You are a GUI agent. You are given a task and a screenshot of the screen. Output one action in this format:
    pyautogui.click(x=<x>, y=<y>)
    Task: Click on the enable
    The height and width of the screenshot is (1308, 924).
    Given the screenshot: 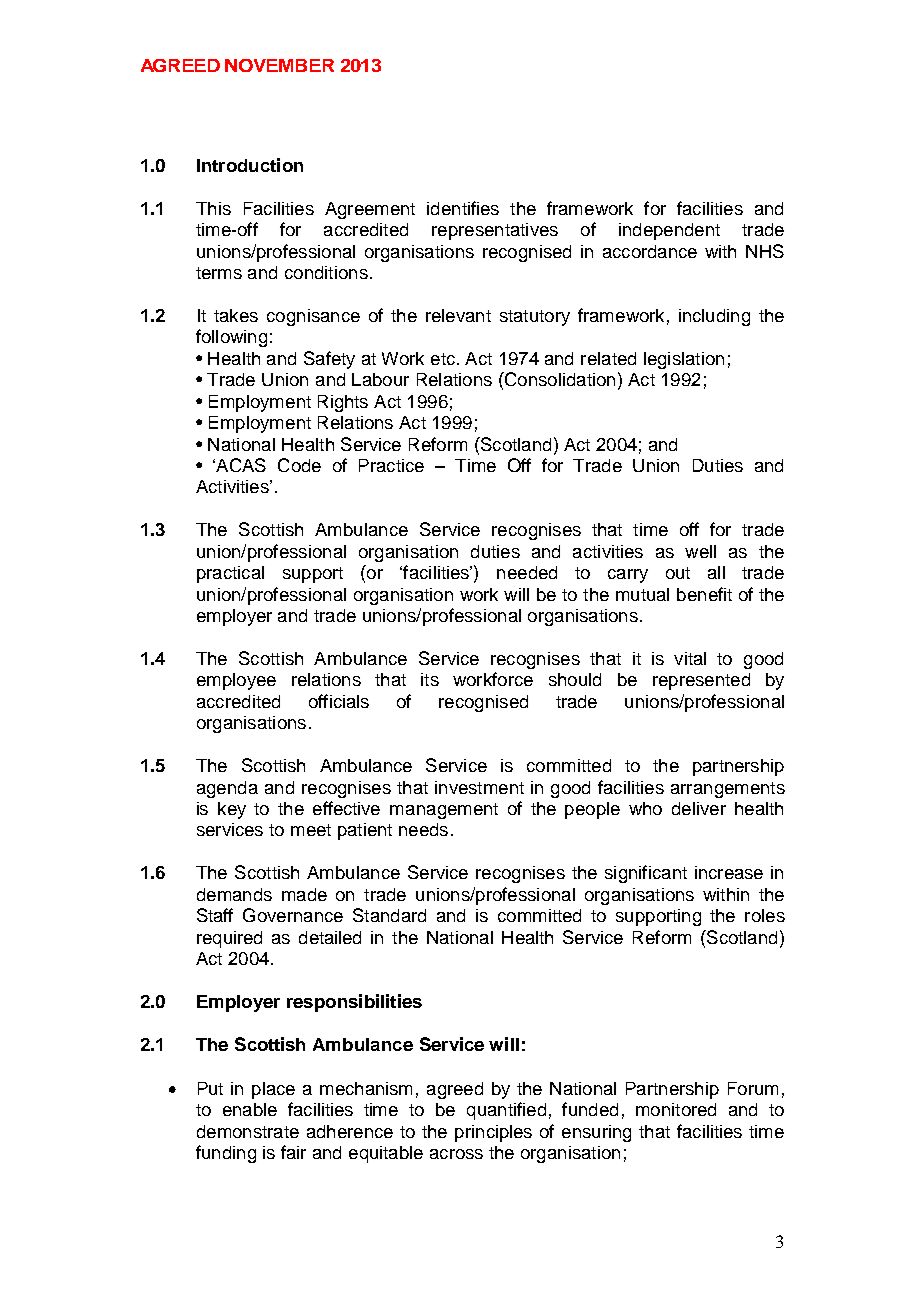 What is the action you would take?
    pyautogui.click(x=250, y=1109)
